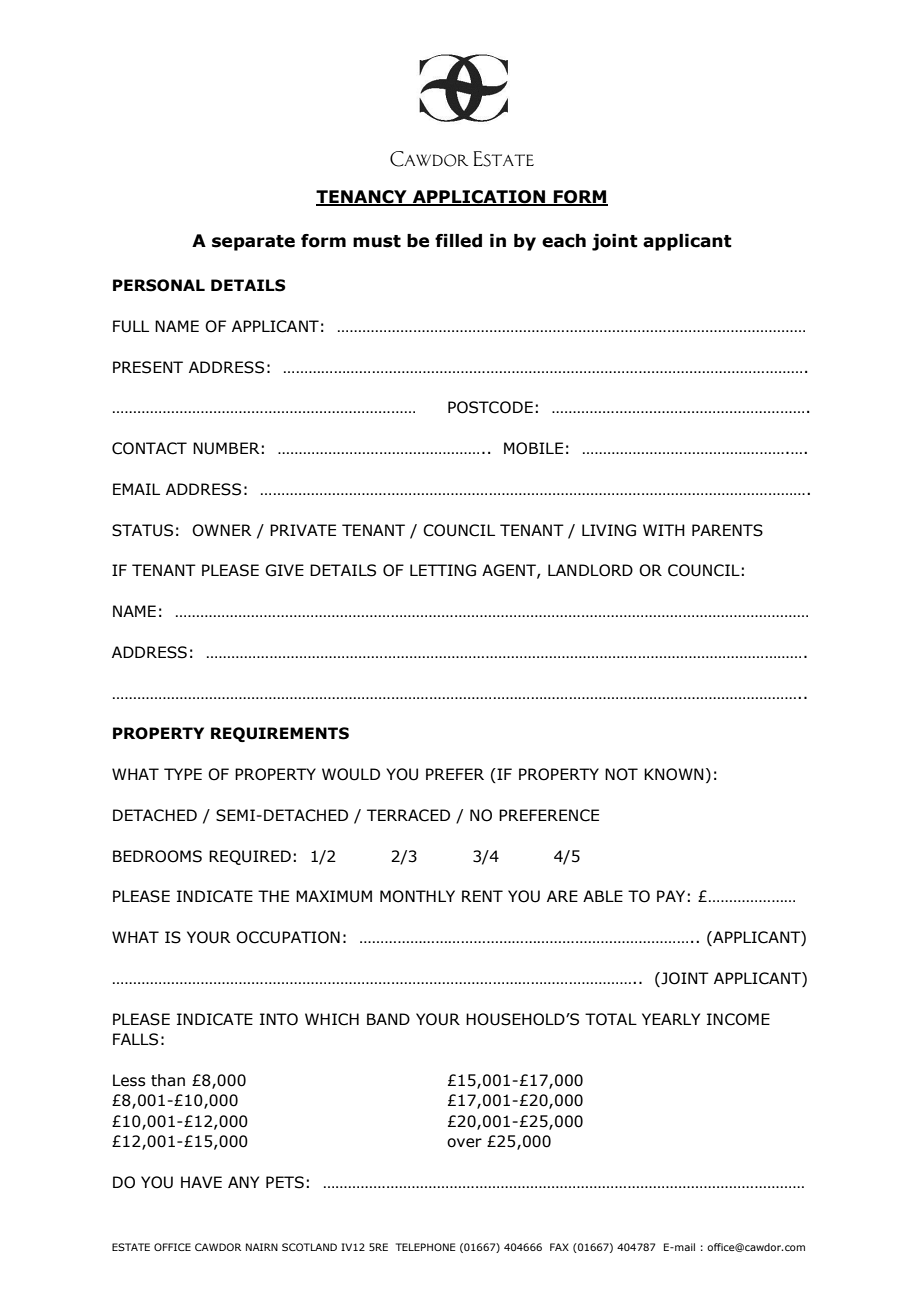 The image size is (924, 1308). I want to click on separate, so click(253, 243).
